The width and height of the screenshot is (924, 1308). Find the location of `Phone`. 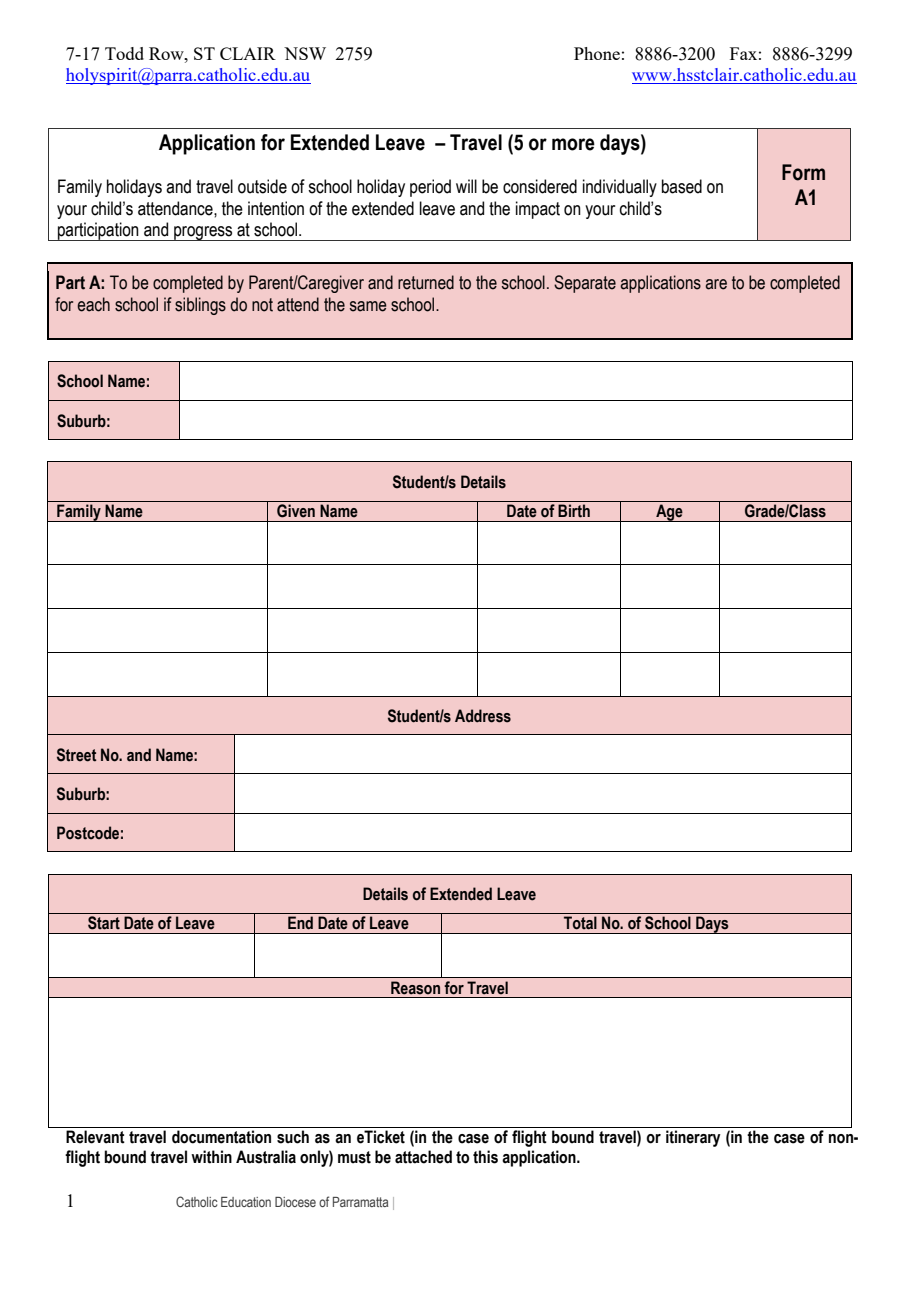

Phone is located at coordinates (597, 53).
